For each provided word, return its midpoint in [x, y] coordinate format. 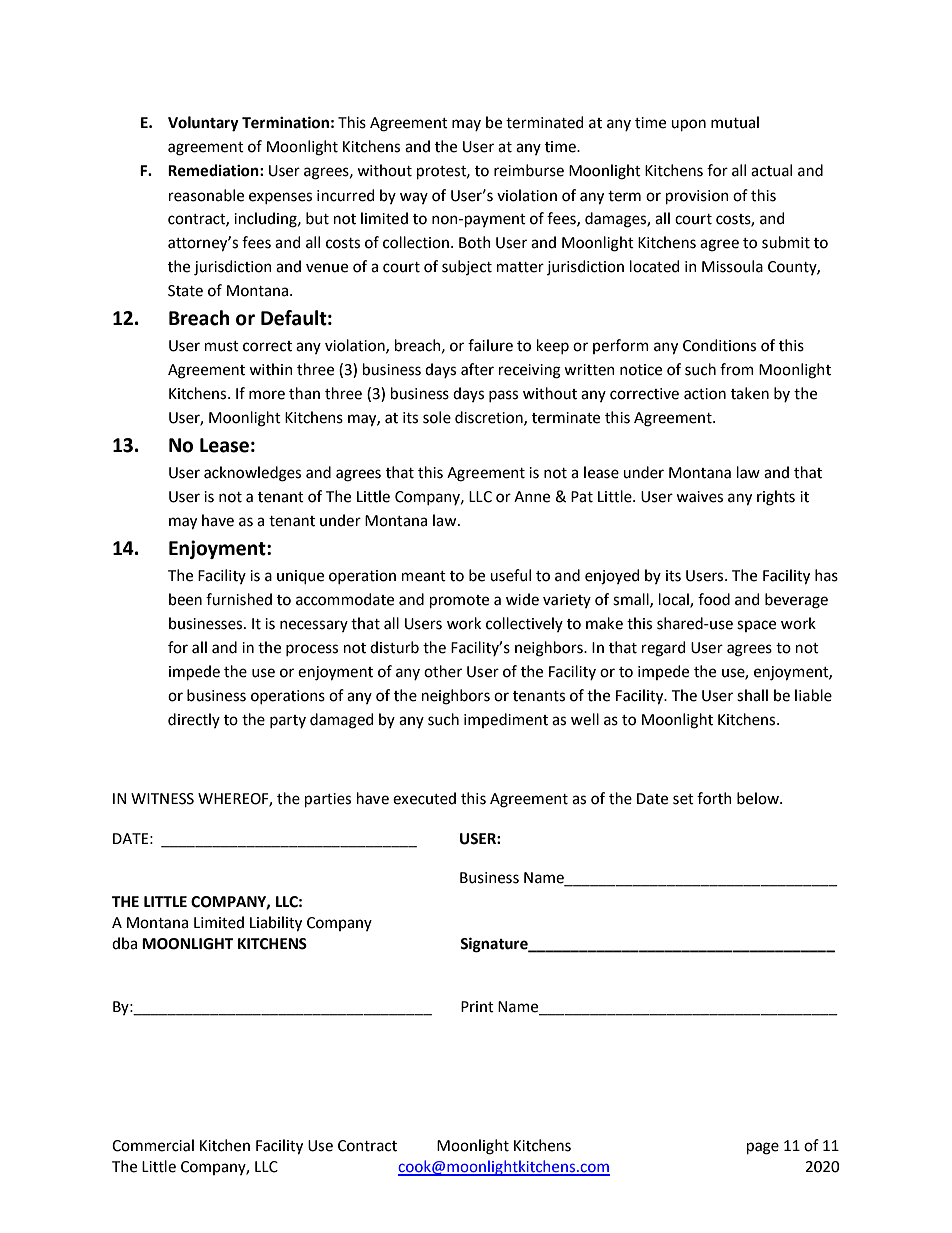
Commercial [153, 1145]
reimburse [529, 170]
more [267, 395]
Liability [276, 924]
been [185, 599]
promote [459, 601]
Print [477, 1007]
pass [503, 396]
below [759, 798]
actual [771, 170]
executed [424, 798]
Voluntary [203, 124]
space [756, 626]
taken [750, 393]
